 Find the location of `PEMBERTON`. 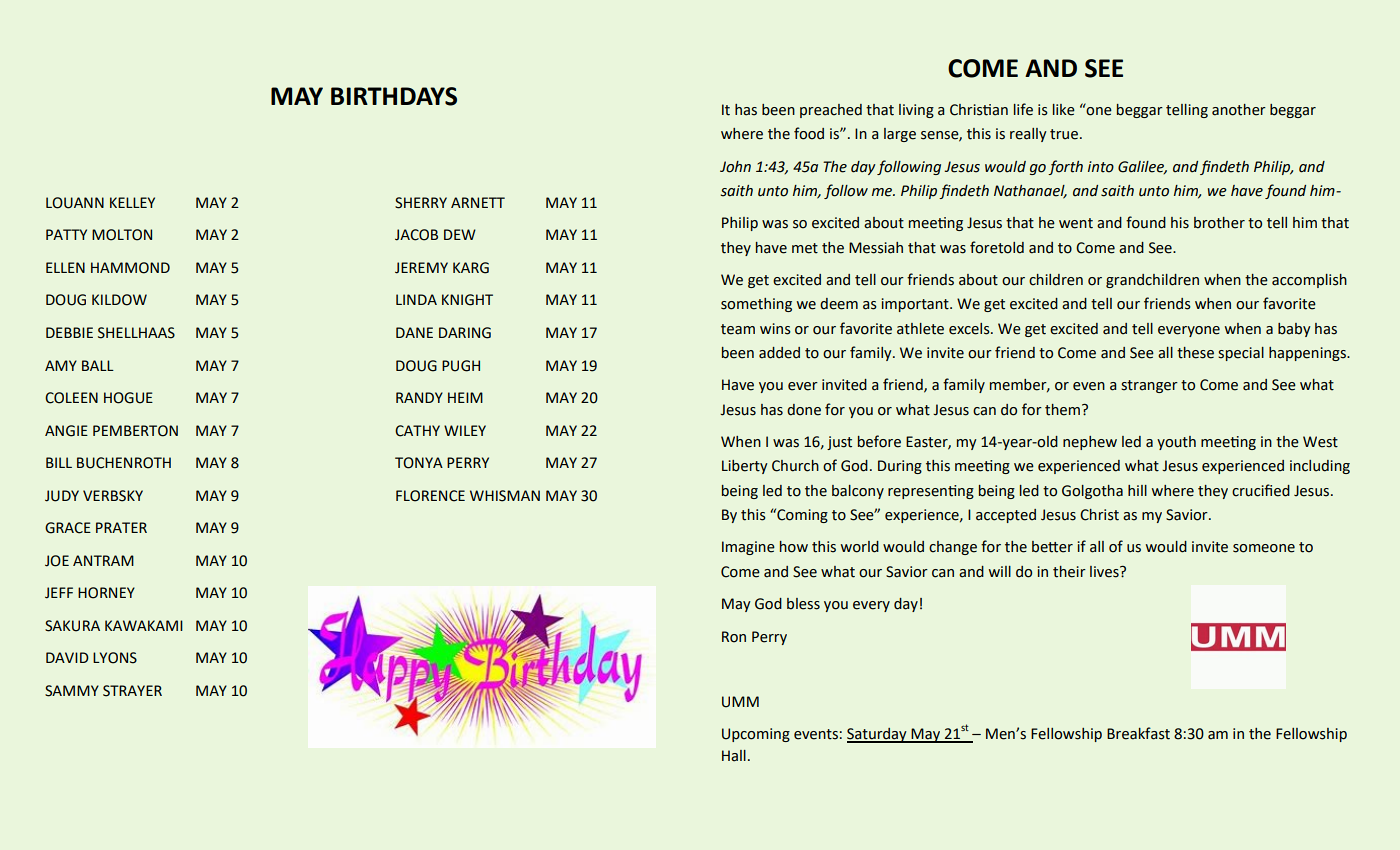

PEMBERTON is located at coordinates (135, 431).
